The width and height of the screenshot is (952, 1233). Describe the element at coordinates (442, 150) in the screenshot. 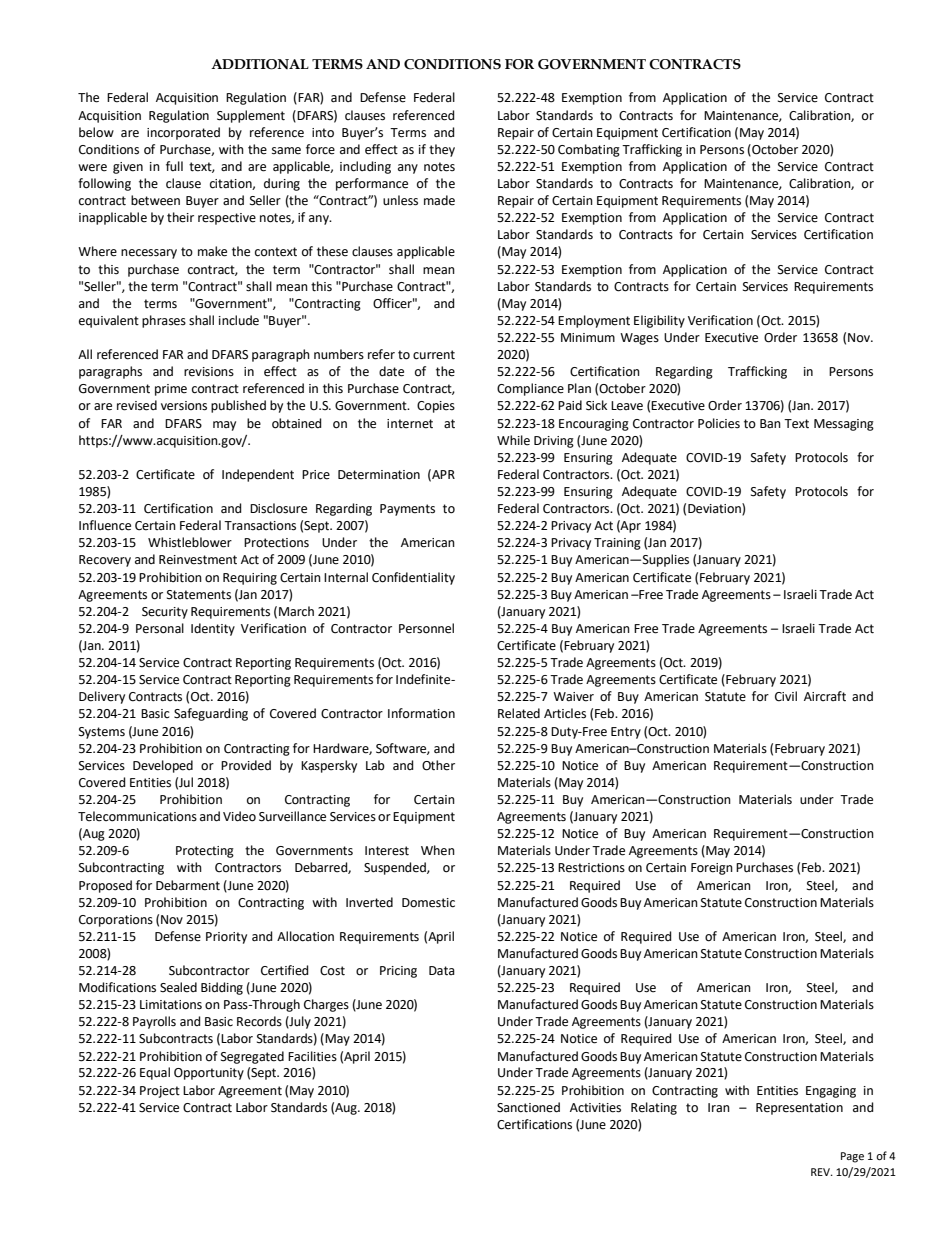

I see `they` at that location.
